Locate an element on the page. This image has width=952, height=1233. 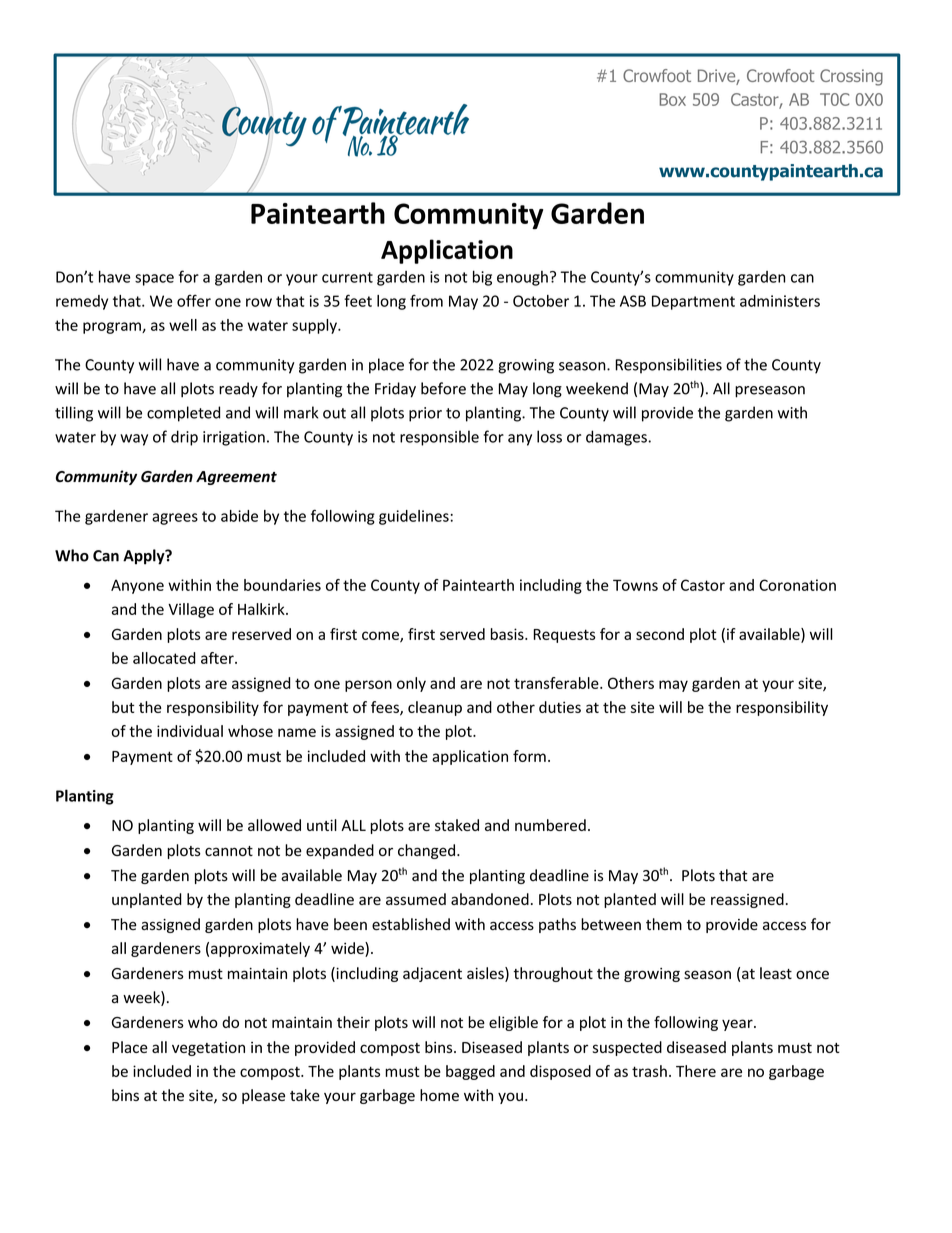
space is located at coordinates (154, 280).
